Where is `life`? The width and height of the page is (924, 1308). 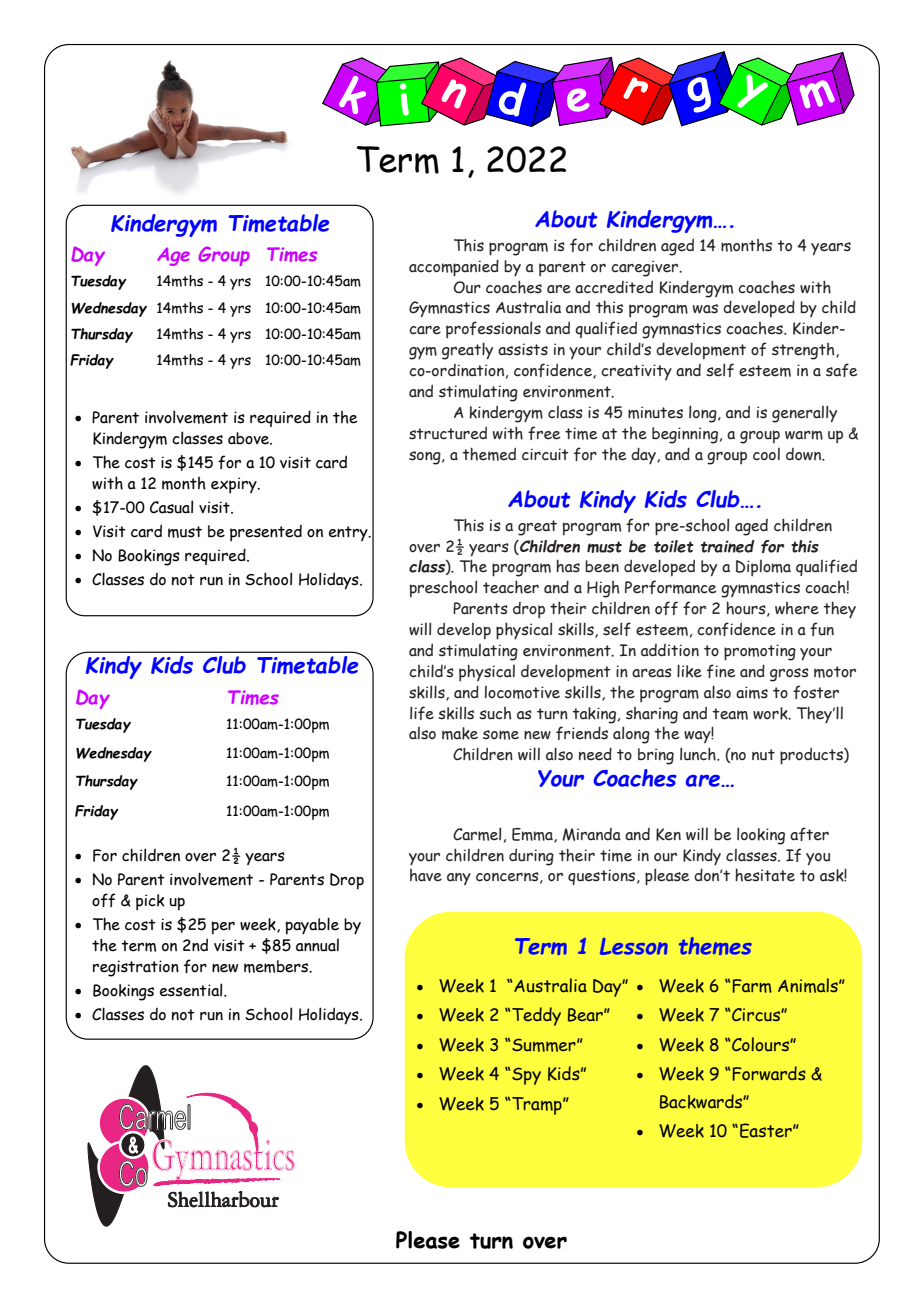
life is located at coordinates (422, 713).
